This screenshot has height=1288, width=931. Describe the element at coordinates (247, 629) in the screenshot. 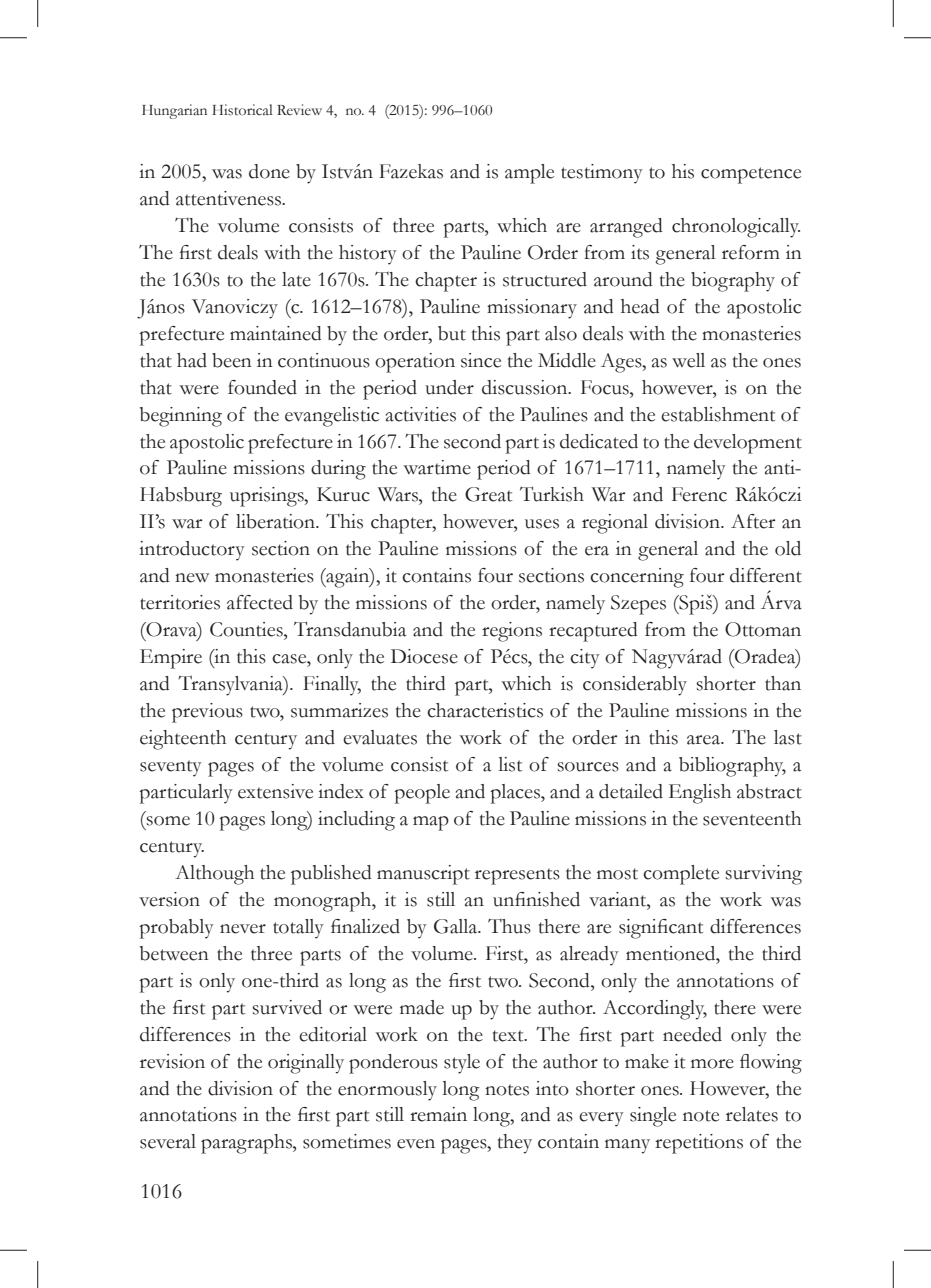

I see `Counties` at that location.
